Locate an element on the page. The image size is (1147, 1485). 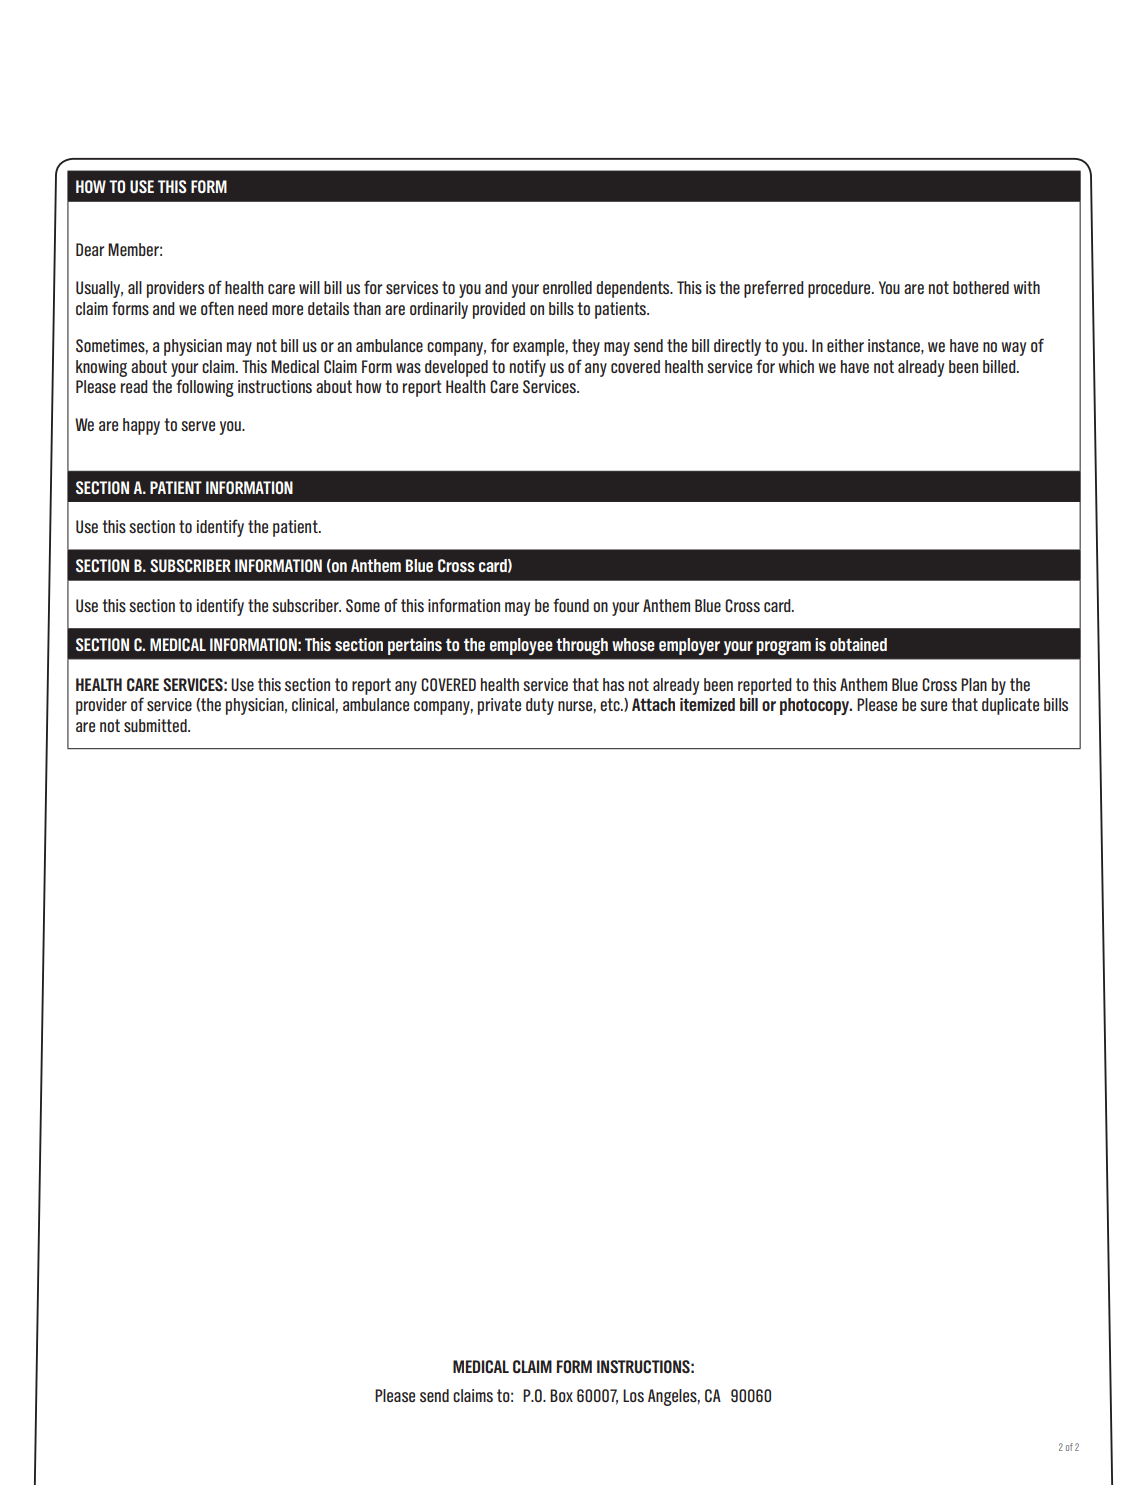
often is located at coordinates (217, 308).
